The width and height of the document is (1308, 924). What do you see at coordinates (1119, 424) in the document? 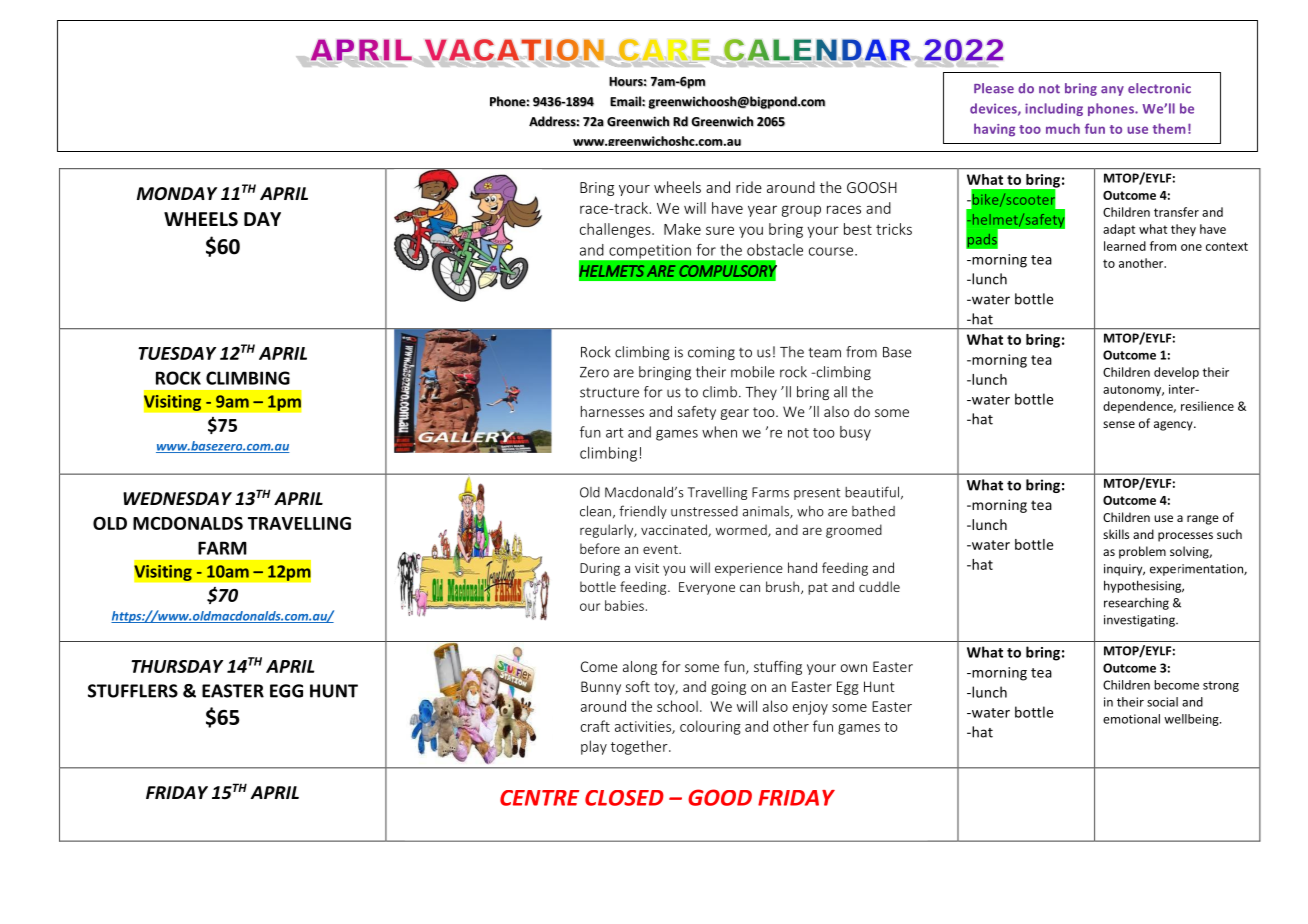
I see `sense` at bounding box center [1119, 424].
